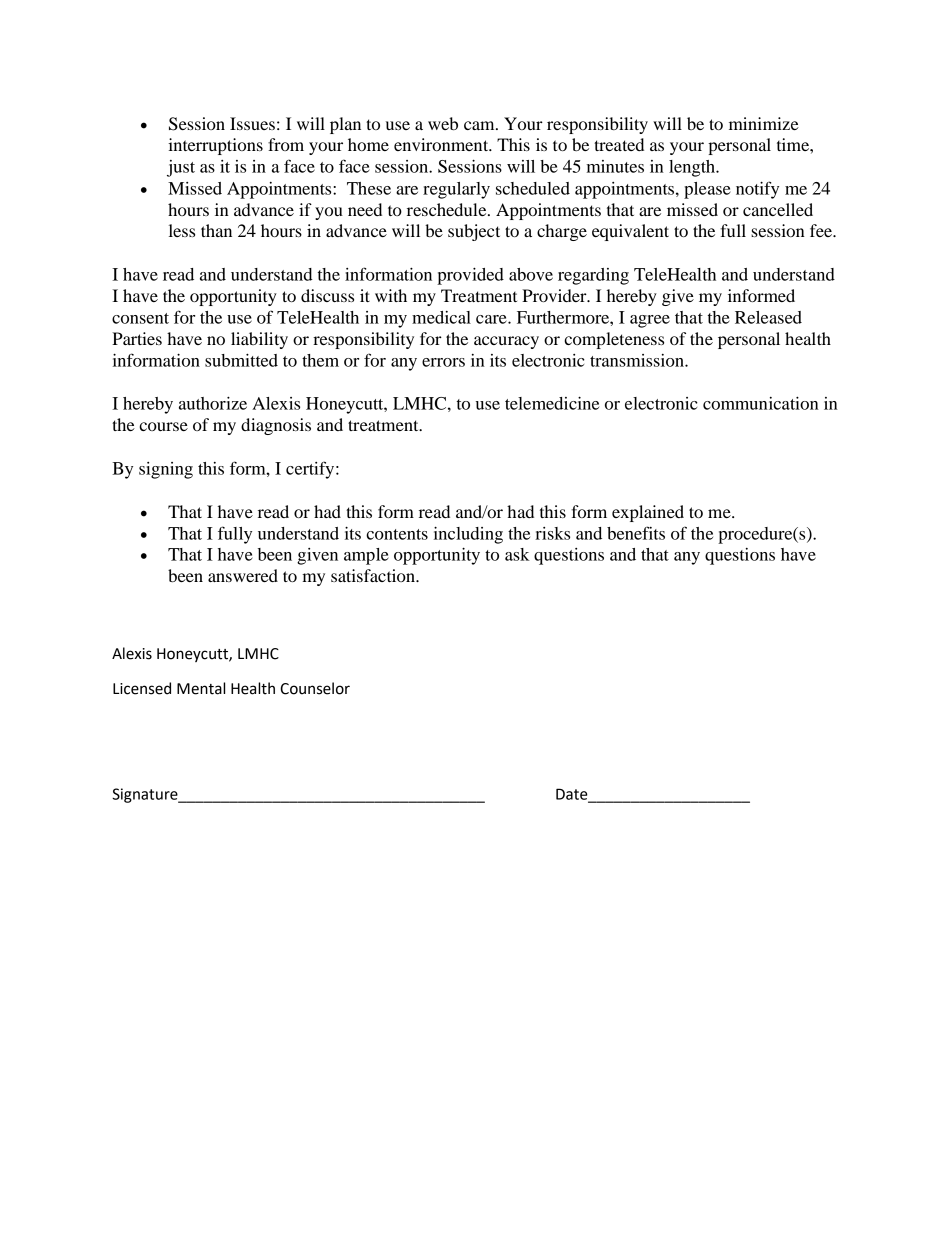  What do you see at coordinates (215, 146) in the screenshot?
I see `interruptions` at bounding box center [215, 146].
